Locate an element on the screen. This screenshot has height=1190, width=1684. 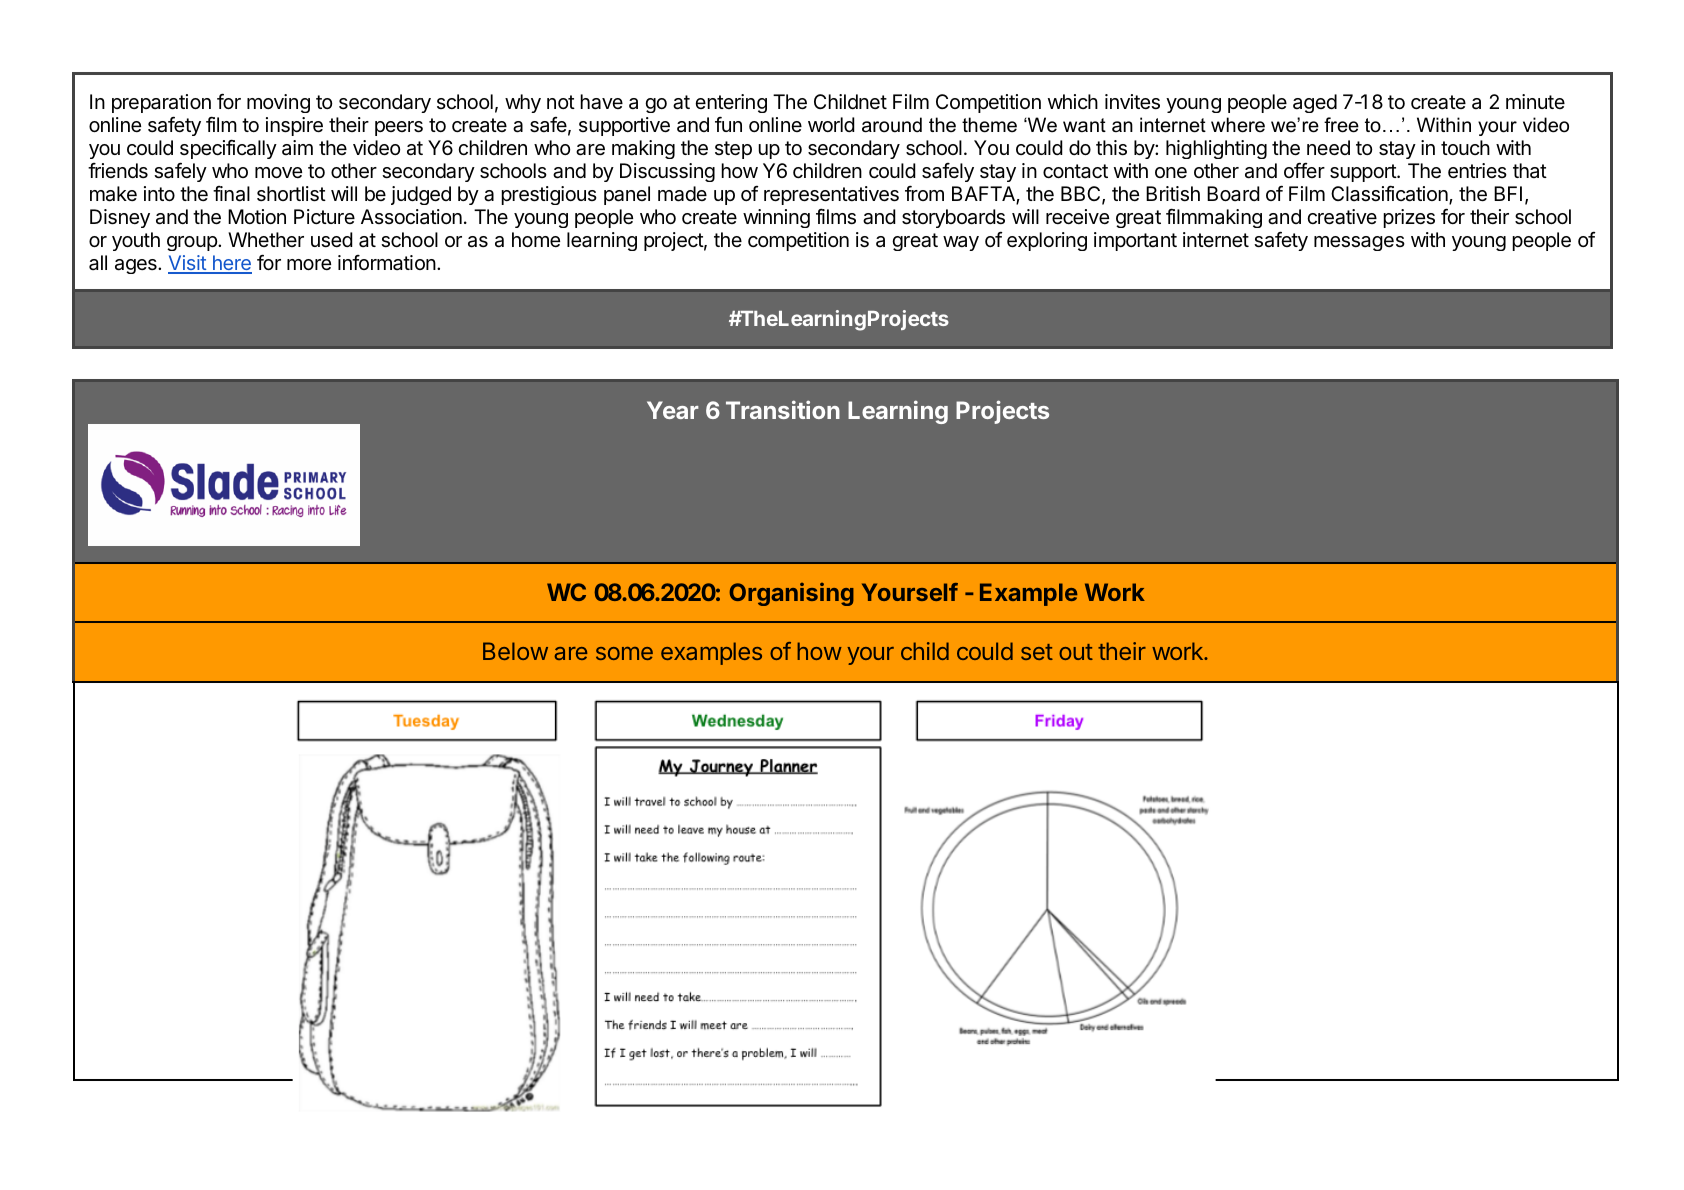
inspire is located at coordinates (294, 126).
